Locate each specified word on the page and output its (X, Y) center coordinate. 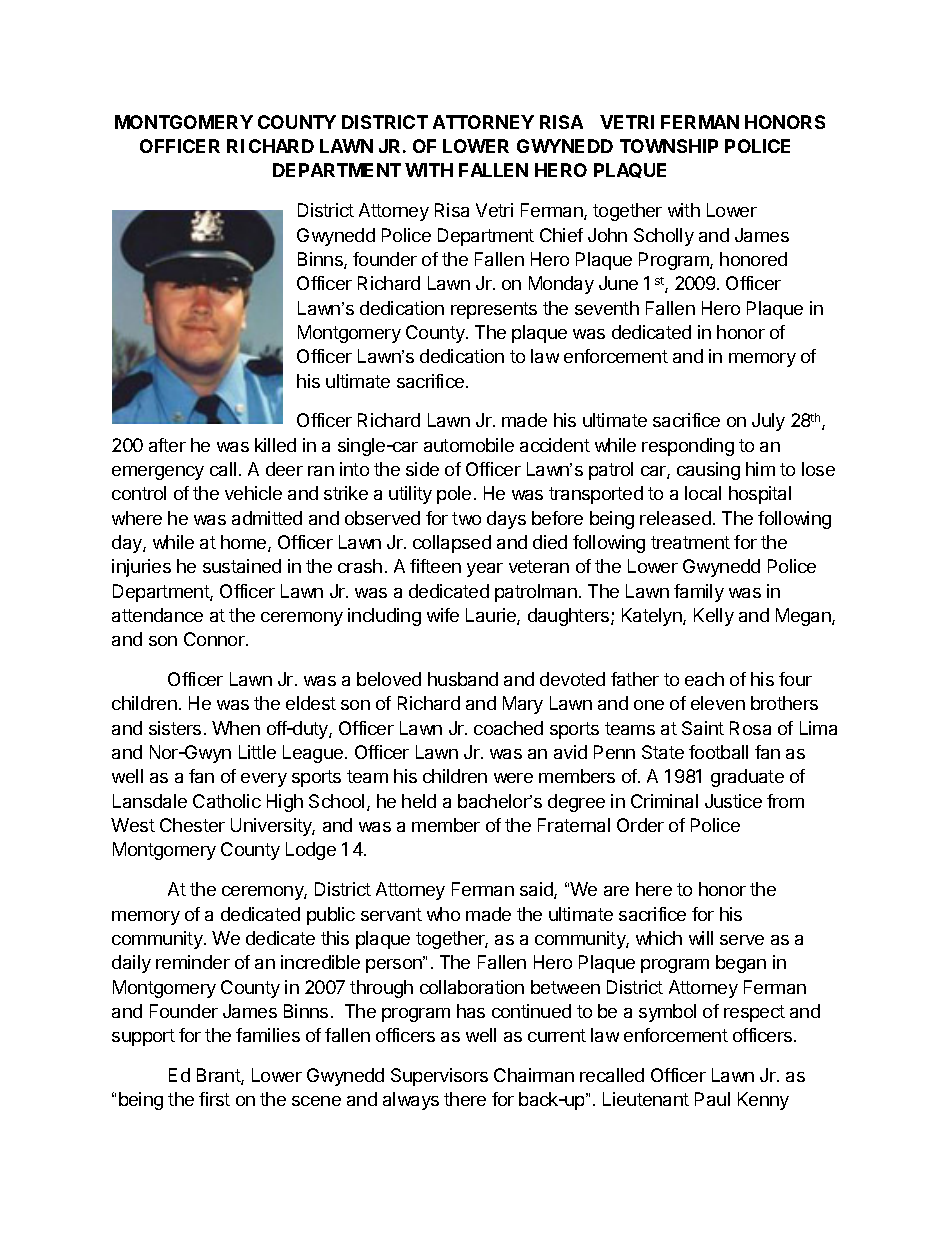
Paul (712, 1099)
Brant (220, 1076)
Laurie (492, 616)
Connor (216, 639)
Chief (561, 235)
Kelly (714, 617)
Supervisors (439, 1077)
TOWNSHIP (669, 146)
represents (494, 310)
